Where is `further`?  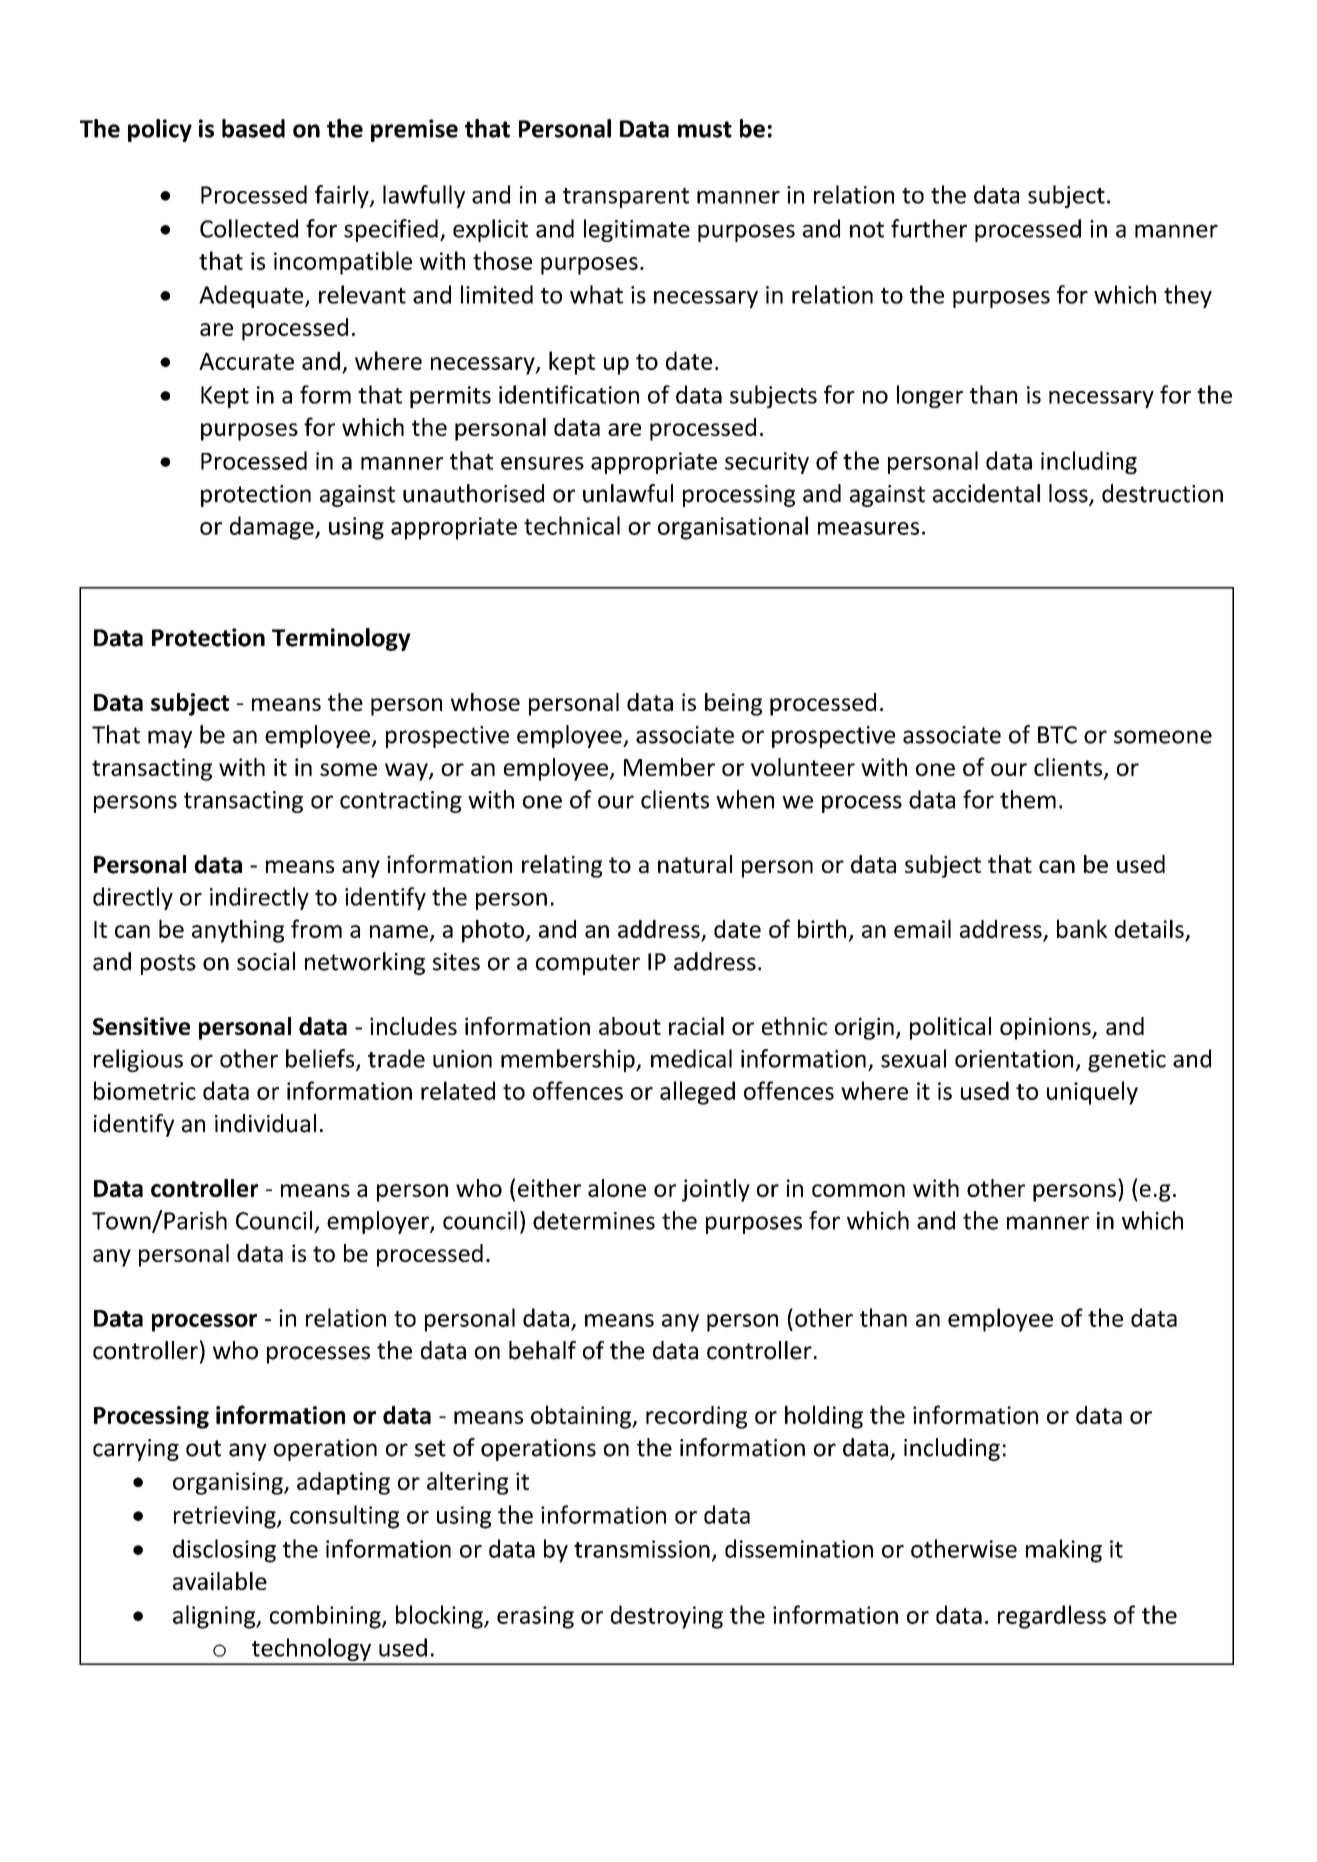
further is located at coordinates (929, 228).
